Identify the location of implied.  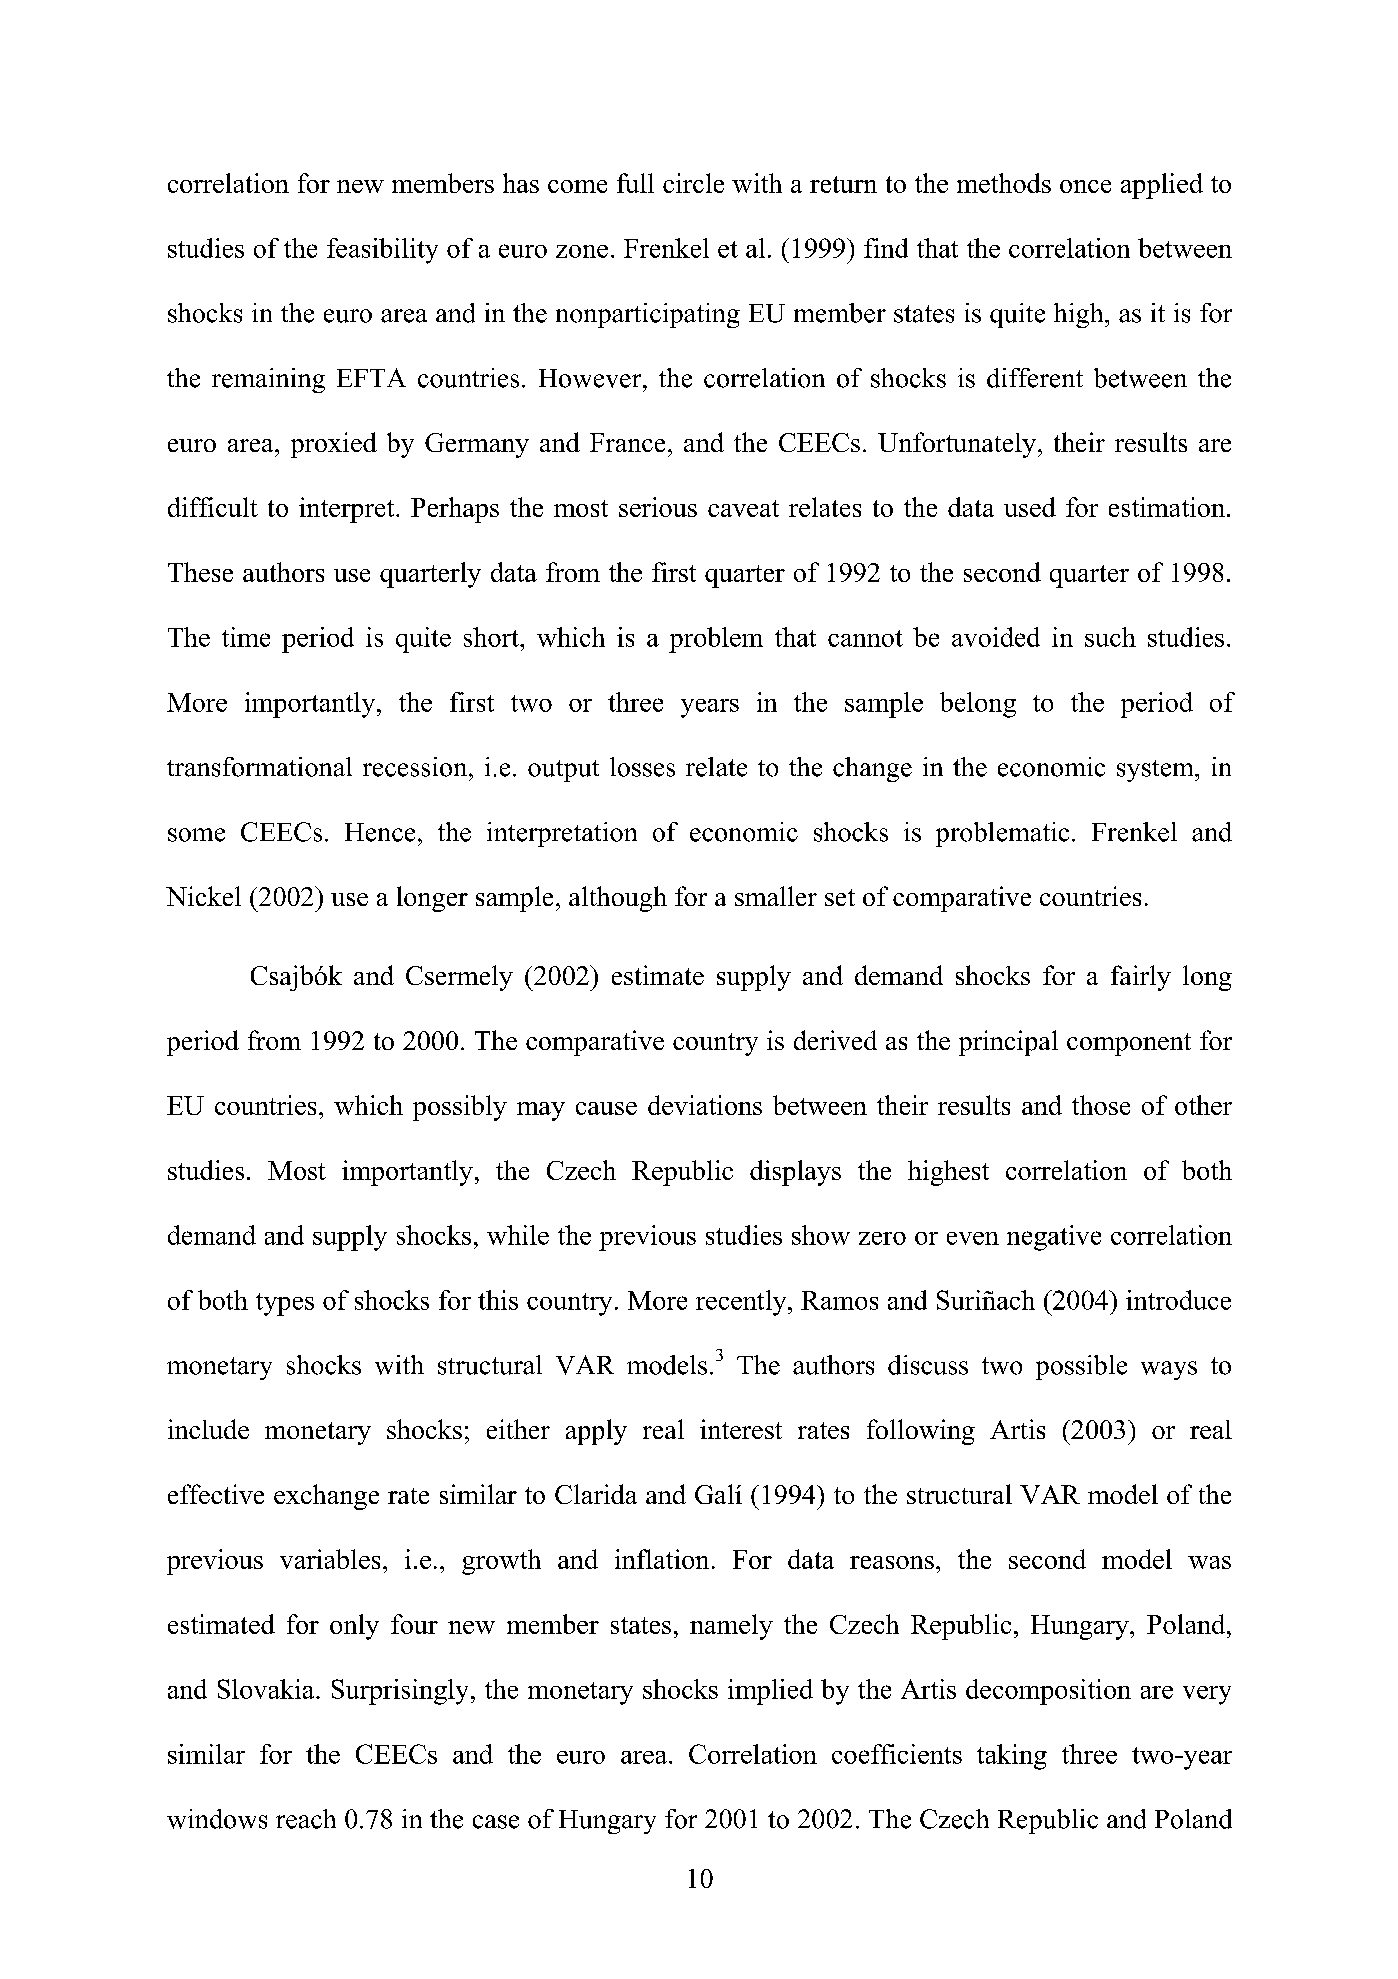
(770, 1692).
